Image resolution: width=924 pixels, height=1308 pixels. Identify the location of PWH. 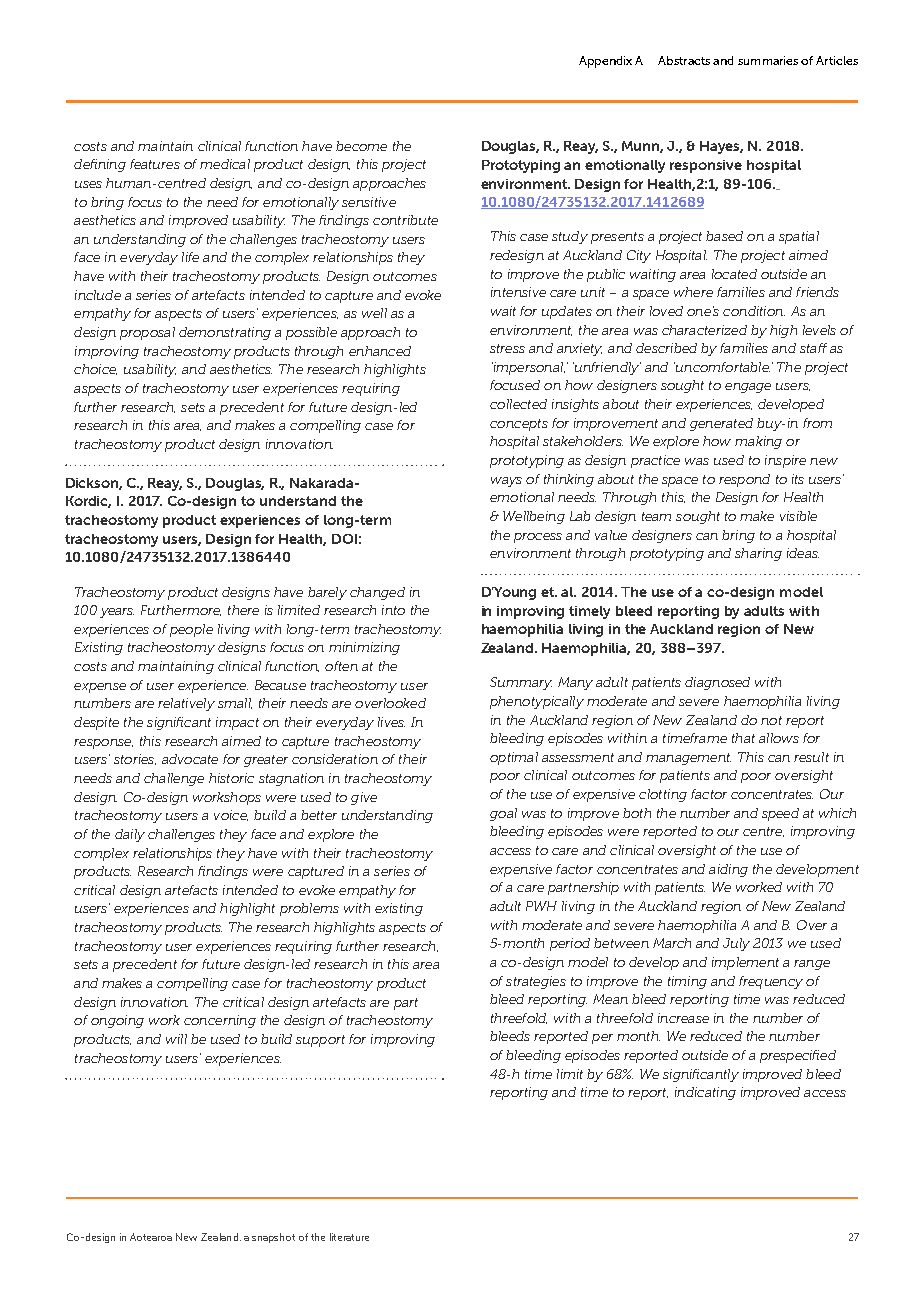
(541, 906).
